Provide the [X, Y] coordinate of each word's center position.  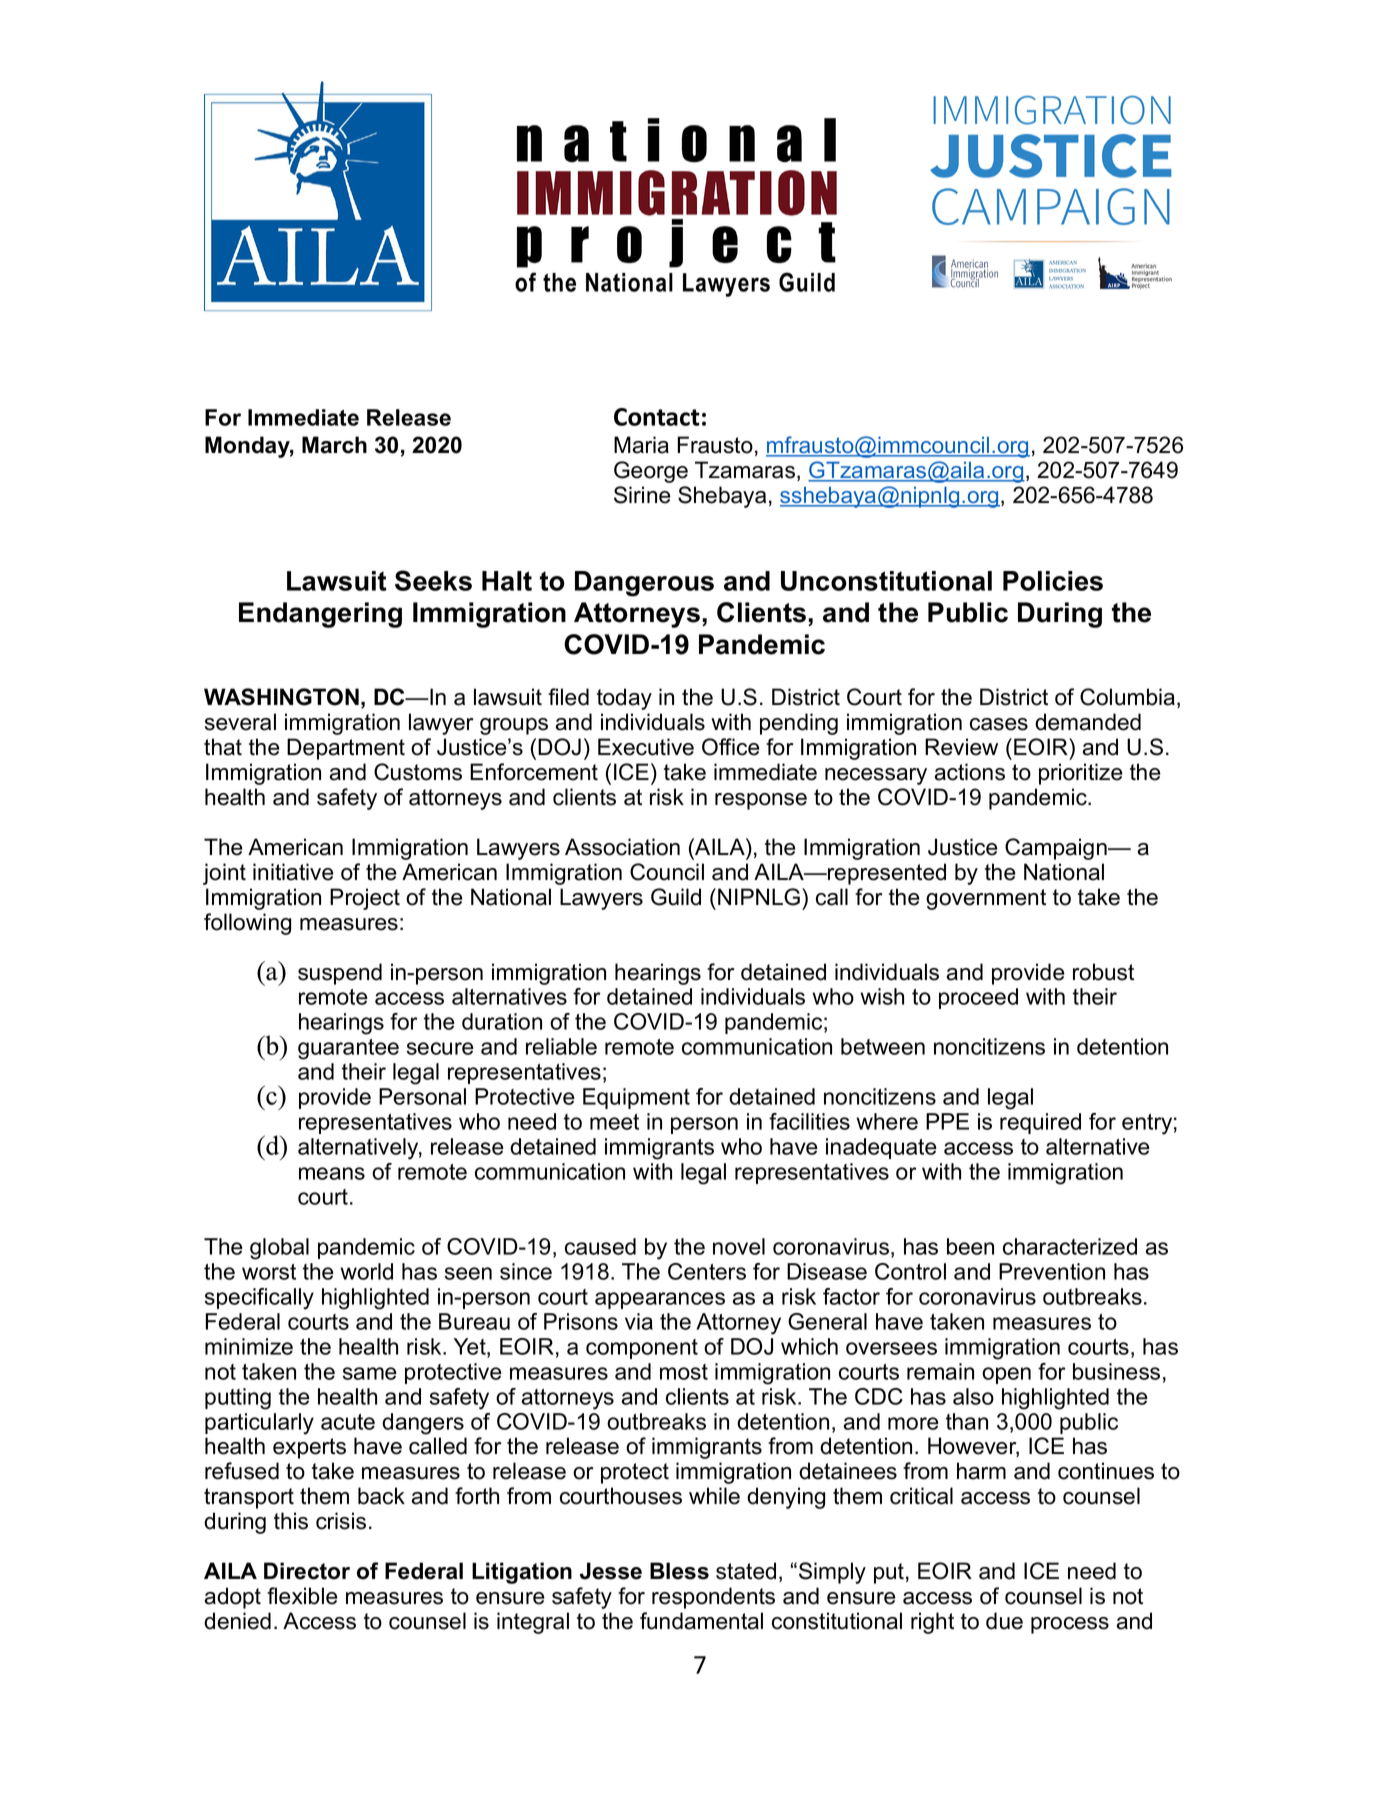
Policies [1053, 581]
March [334, 445]
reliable [561, 1046]
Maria [641, 445]
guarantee [348, 1049]
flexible [302, 1596]
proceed [978, 998]
